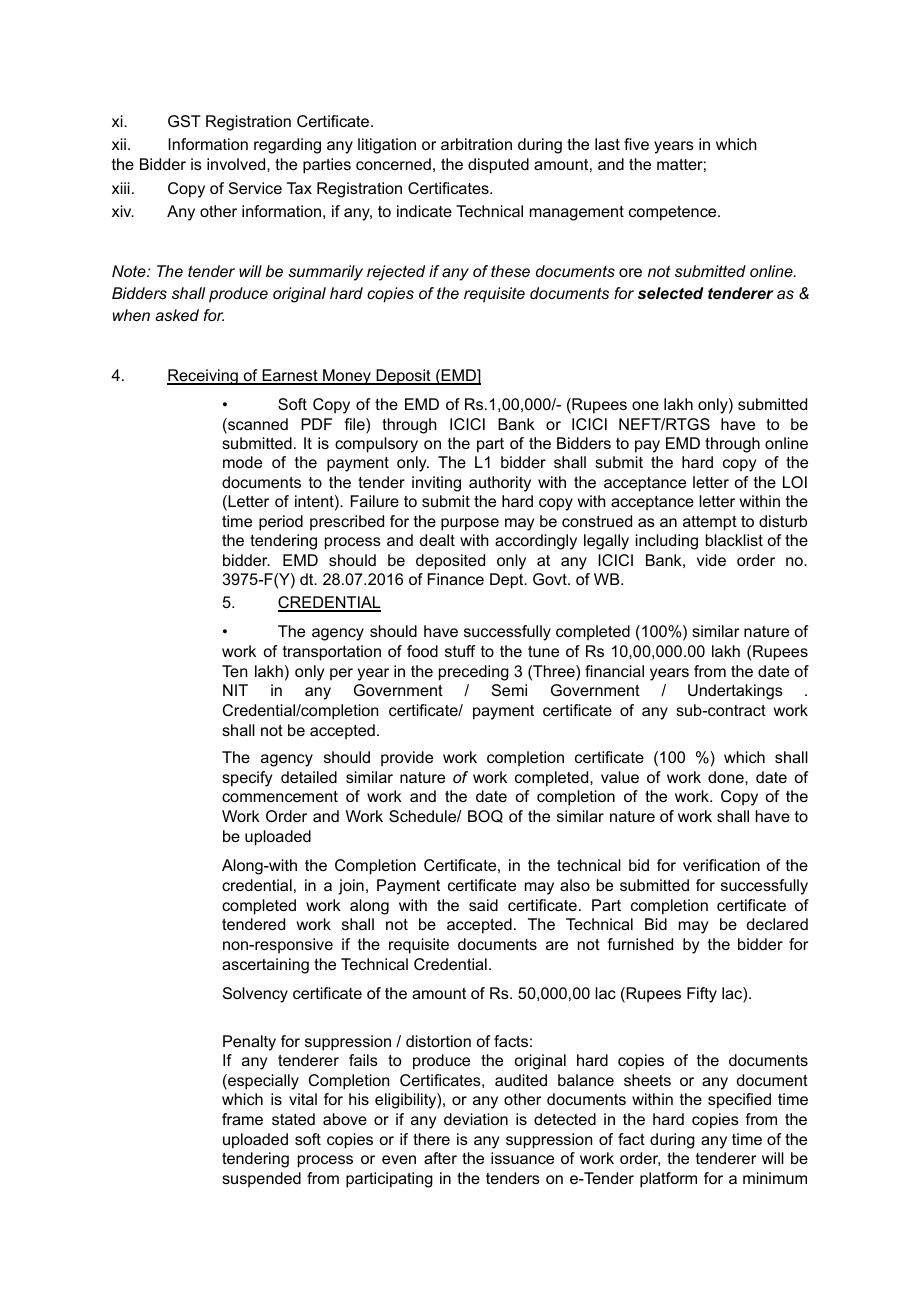 The image size is (924, 1307). What do you see at coordinates (636, 144) in the screenshot?
I see `five` at bounding box center [636, 144].
